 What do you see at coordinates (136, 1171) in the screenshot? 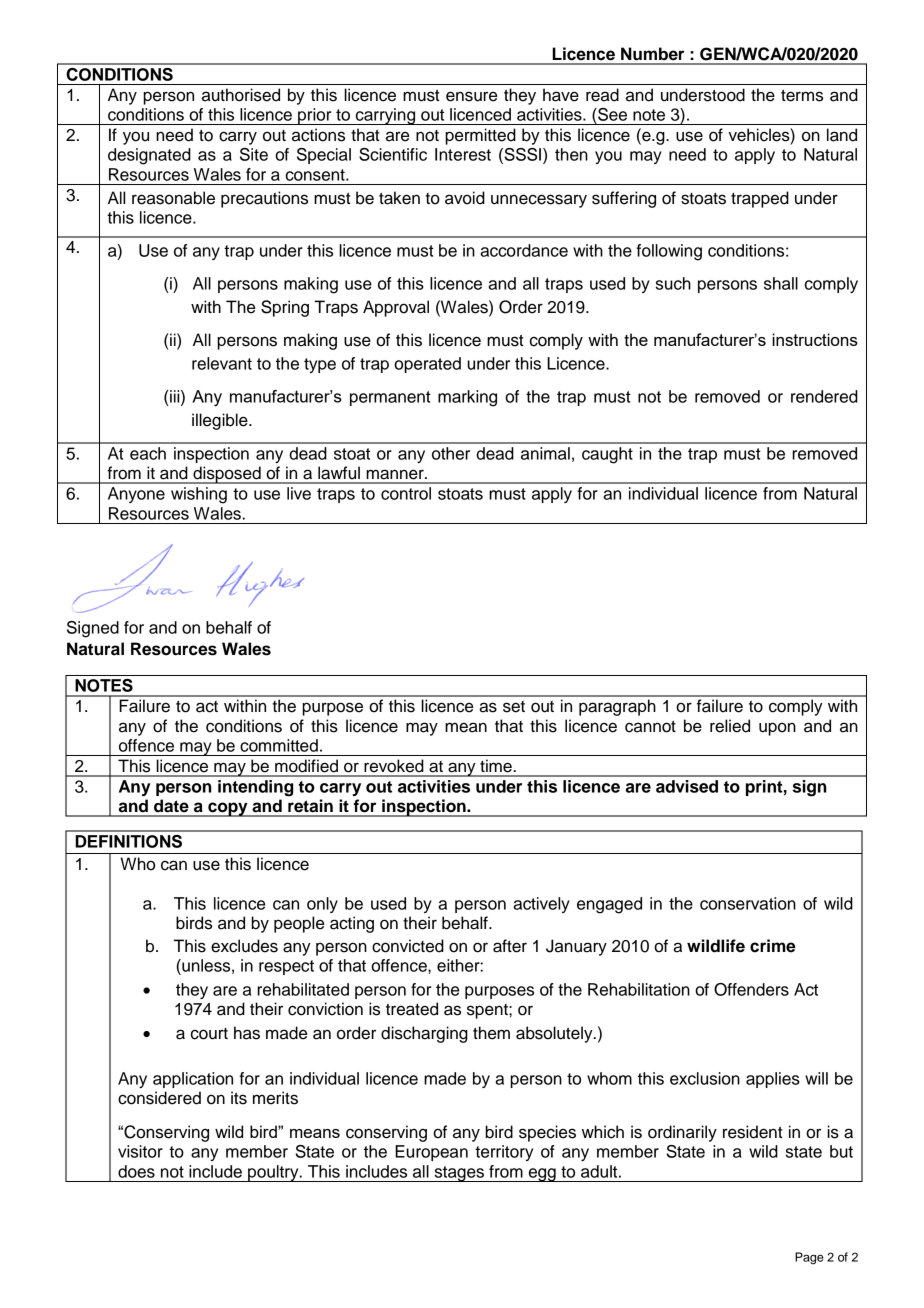
I see `does` at bounding box center [136, 1171].
